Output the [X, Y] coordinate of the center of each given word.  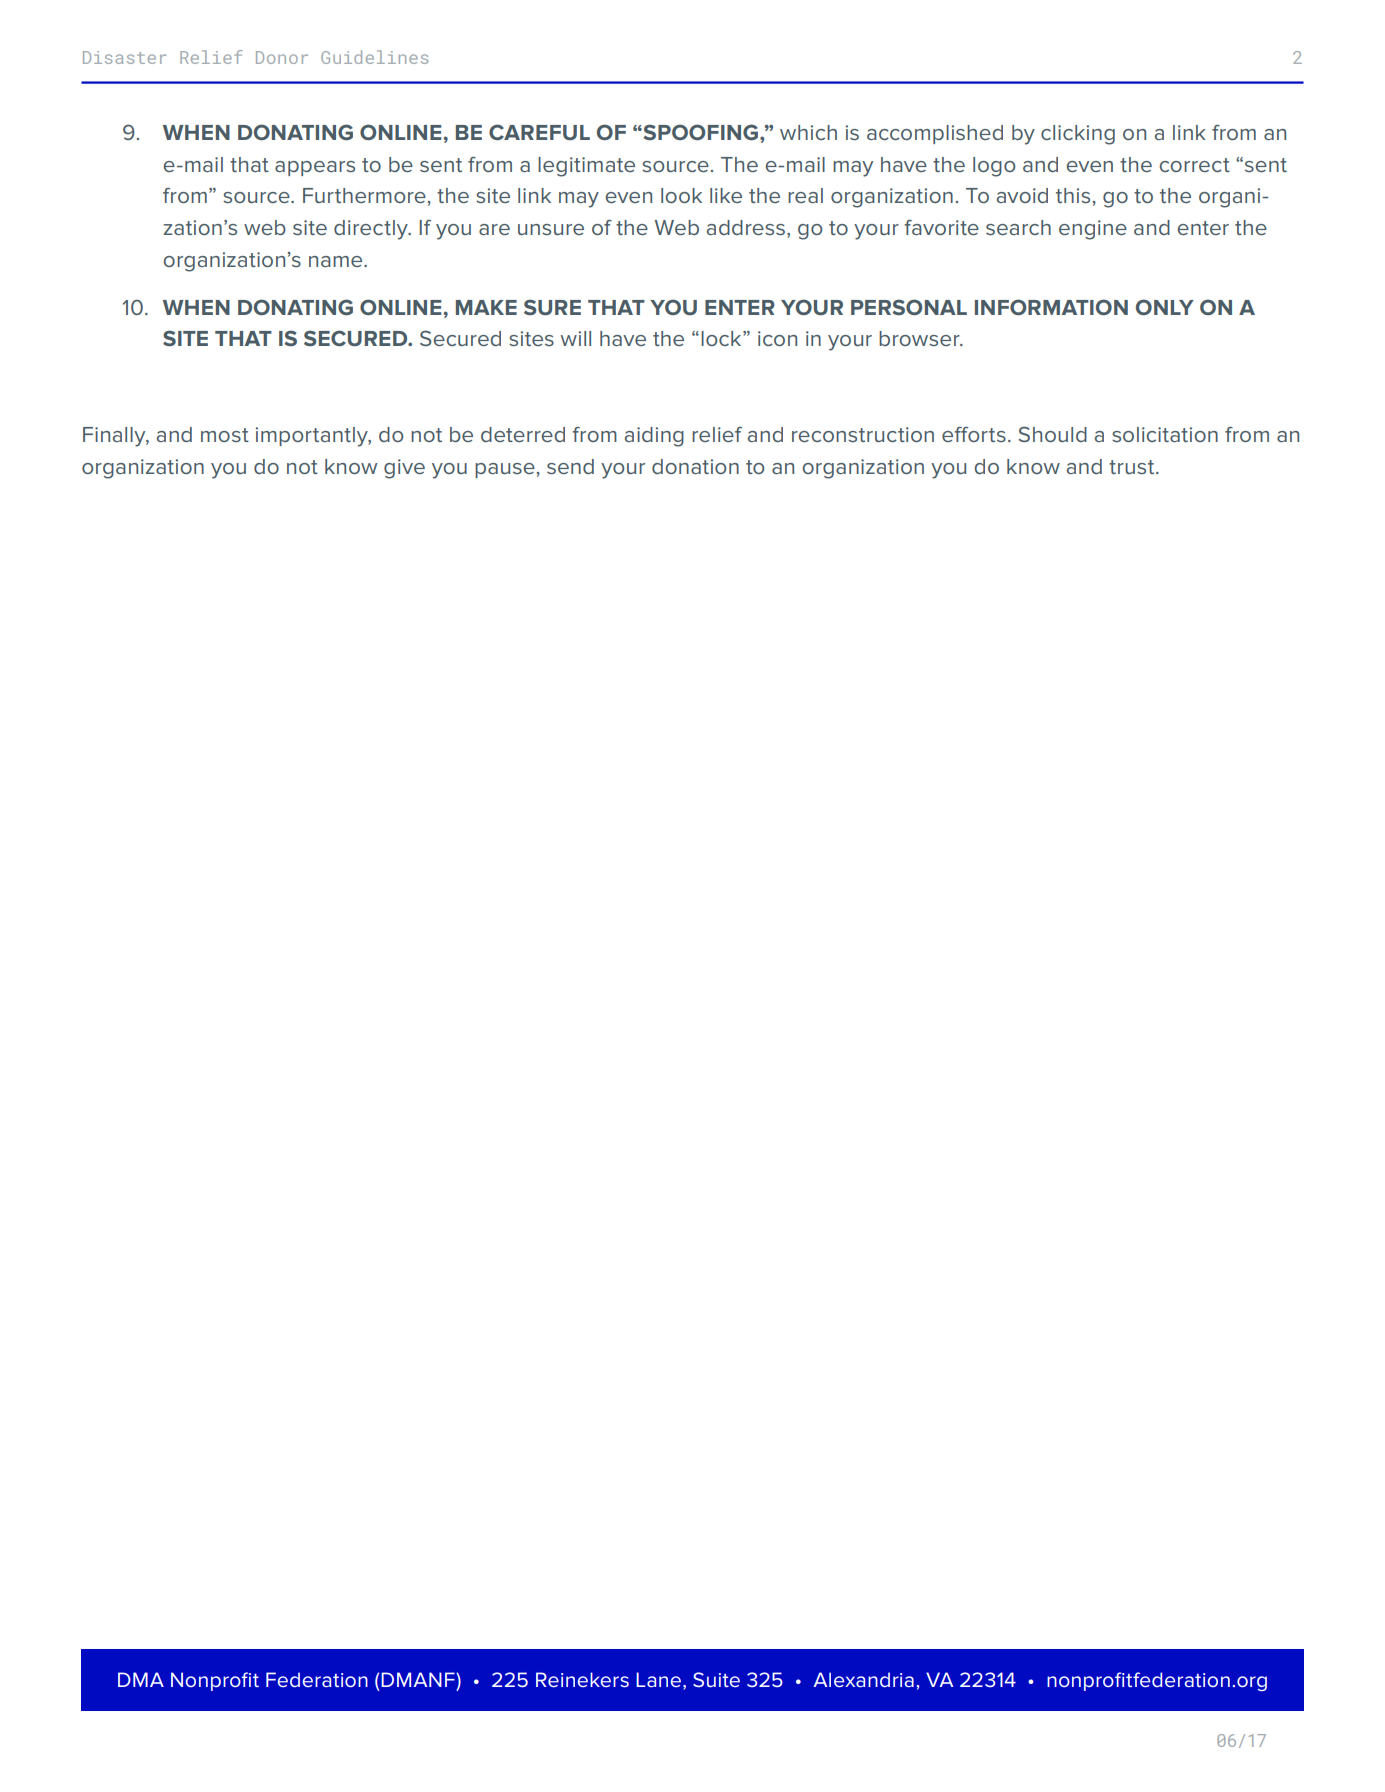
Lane [660, 1679]
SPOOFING [701, 132]
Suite [716, 1679]
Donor [282, 57]
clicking [1078, 135]
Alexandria [864, 1679]
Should [1053, 434]
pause [505, 470]
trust [1133, 467]
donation [695, 466]
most [225, 435]
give [404, 469]
